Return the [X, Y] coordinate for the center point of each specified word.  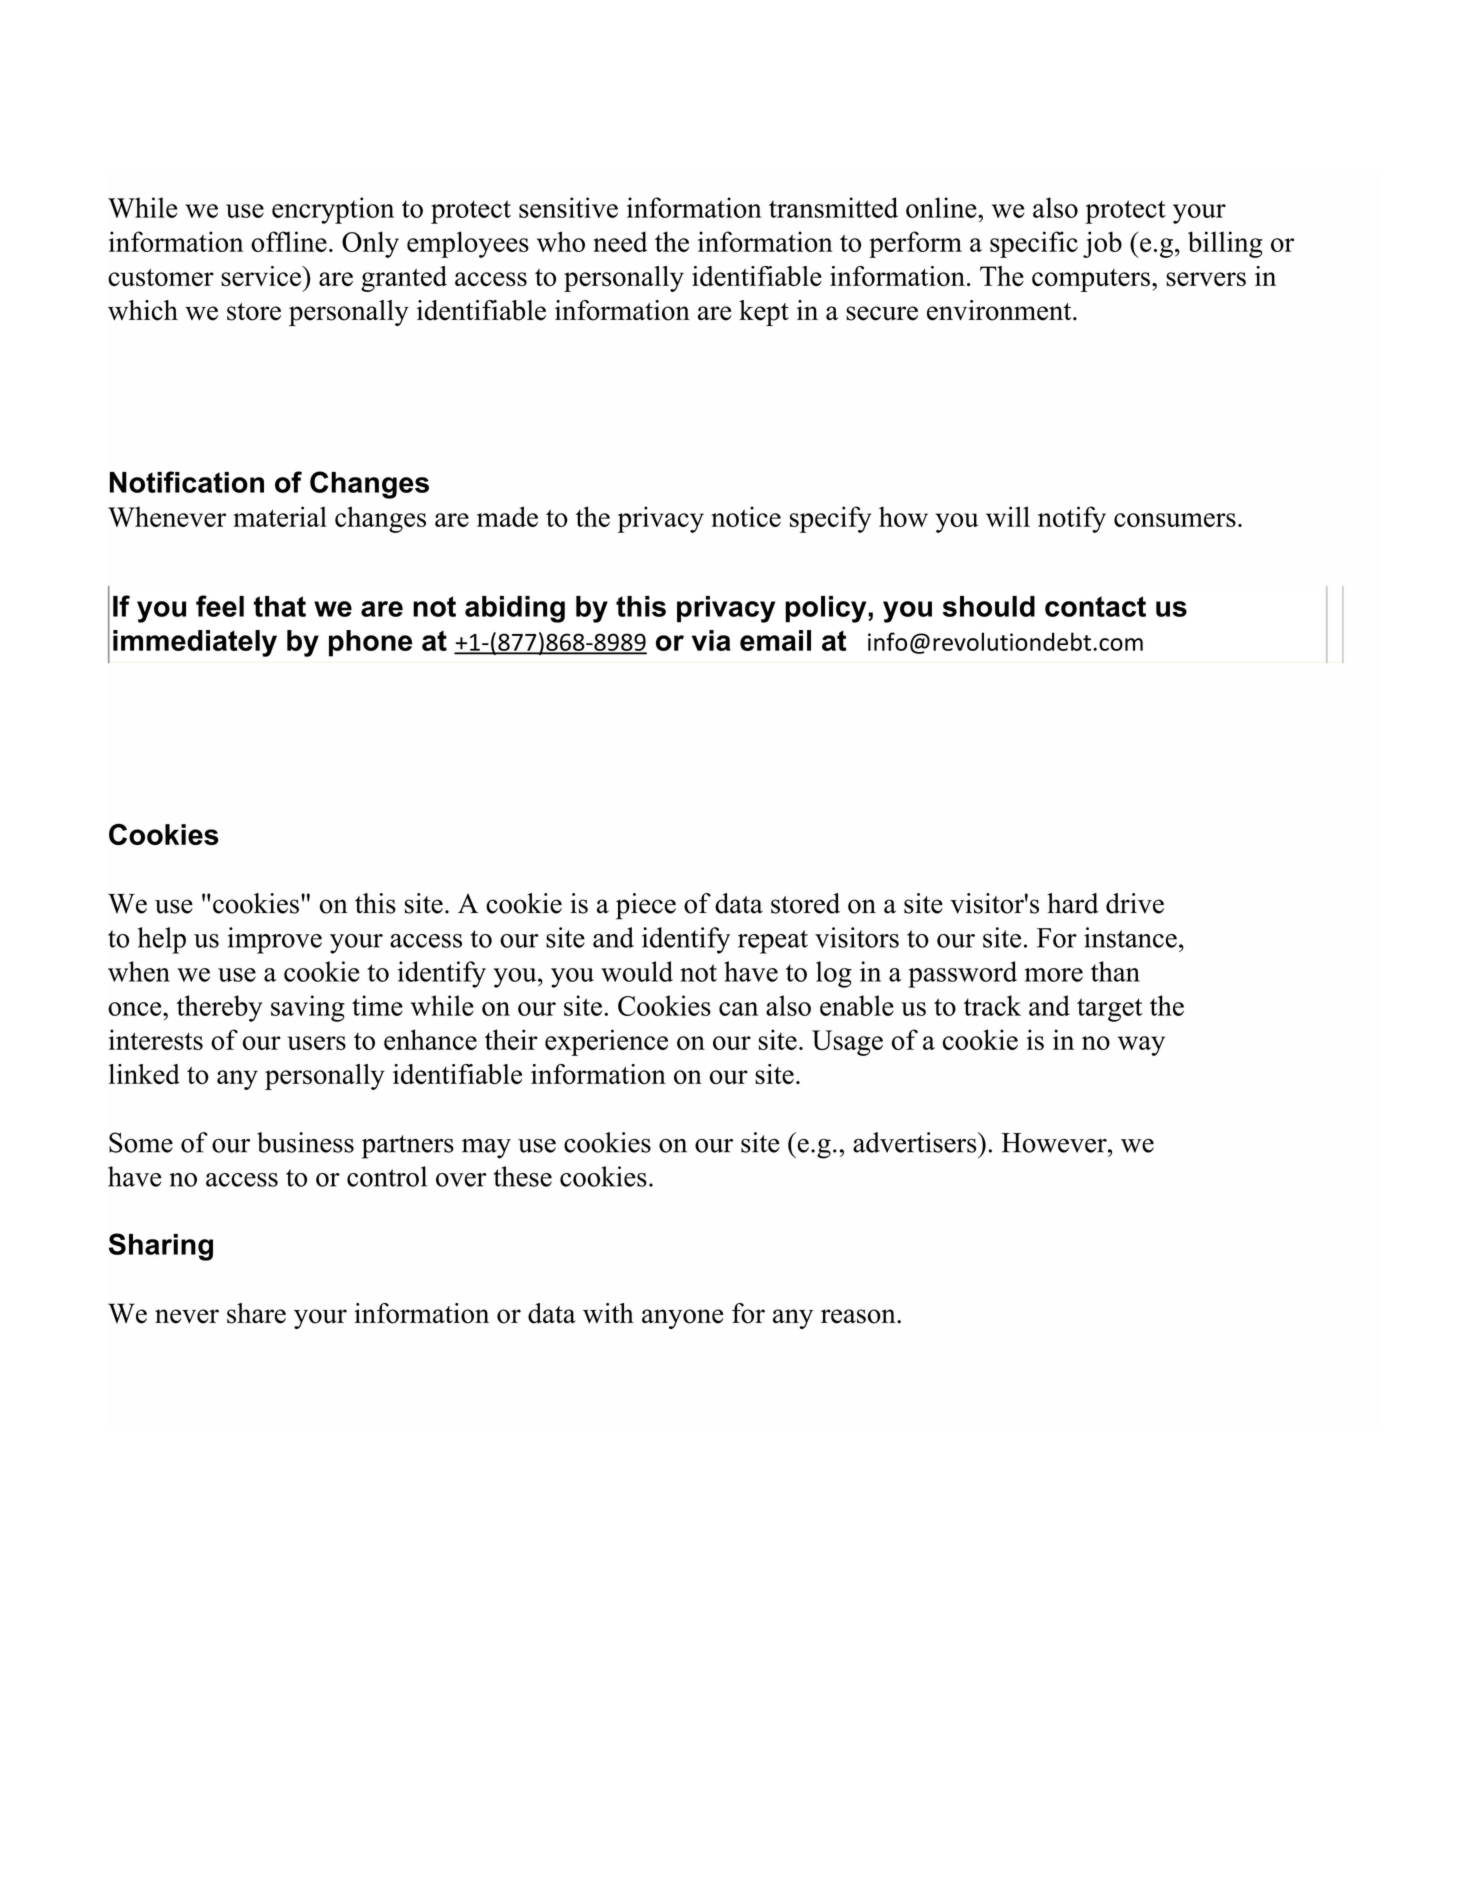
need [620, 241]
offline [289, 241]
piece [646, 906]
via [711, 640]
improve [275, 940]
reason [858, 1316]
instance [1130, 937]
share [256, 1313]
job [1102, 244]
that [280, 606]
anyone [682, 1319]
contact [1095, 606]
